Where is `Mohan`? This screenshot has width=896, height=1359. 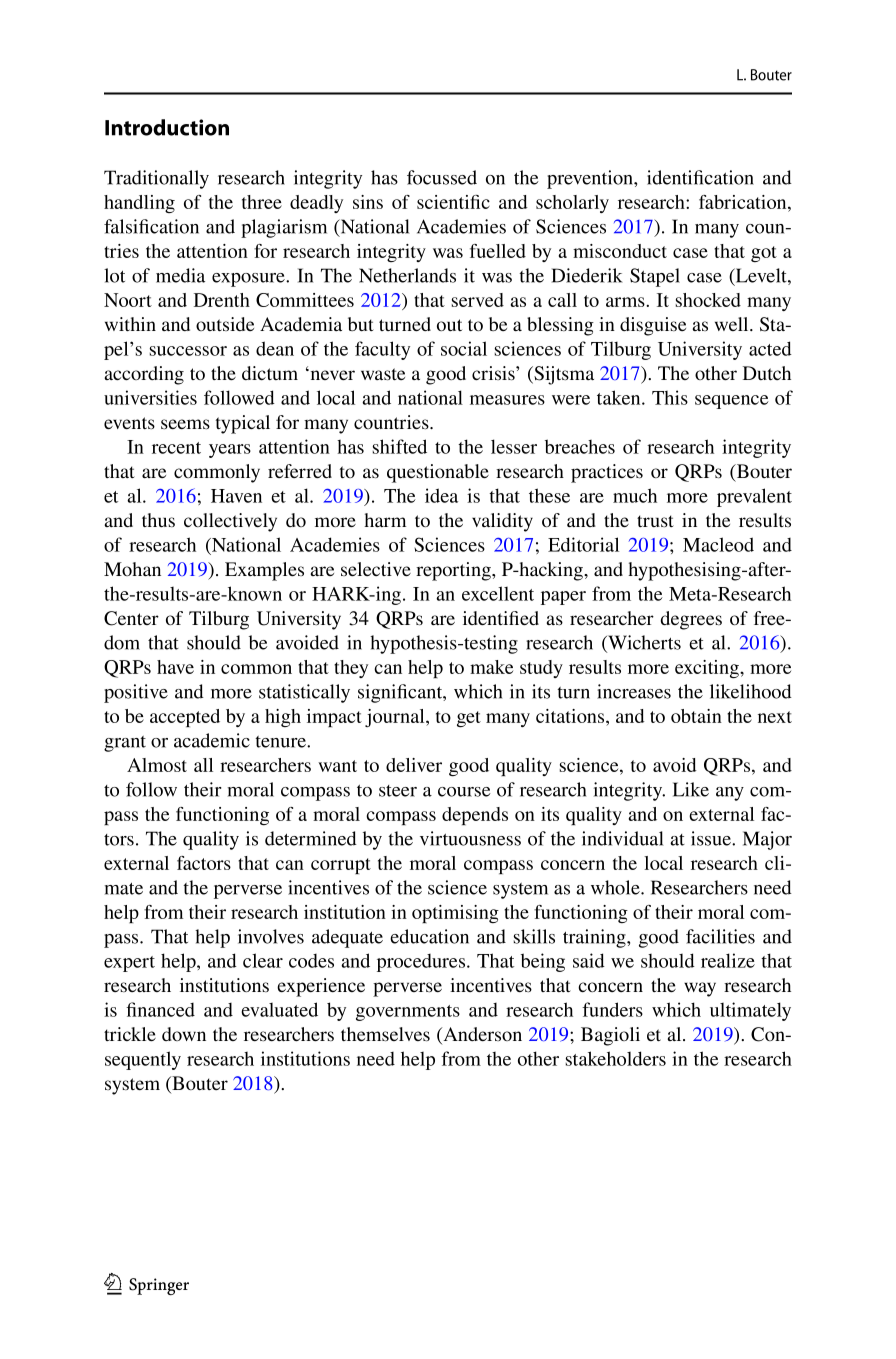 Mohan is located at coordinates (132, 569).
